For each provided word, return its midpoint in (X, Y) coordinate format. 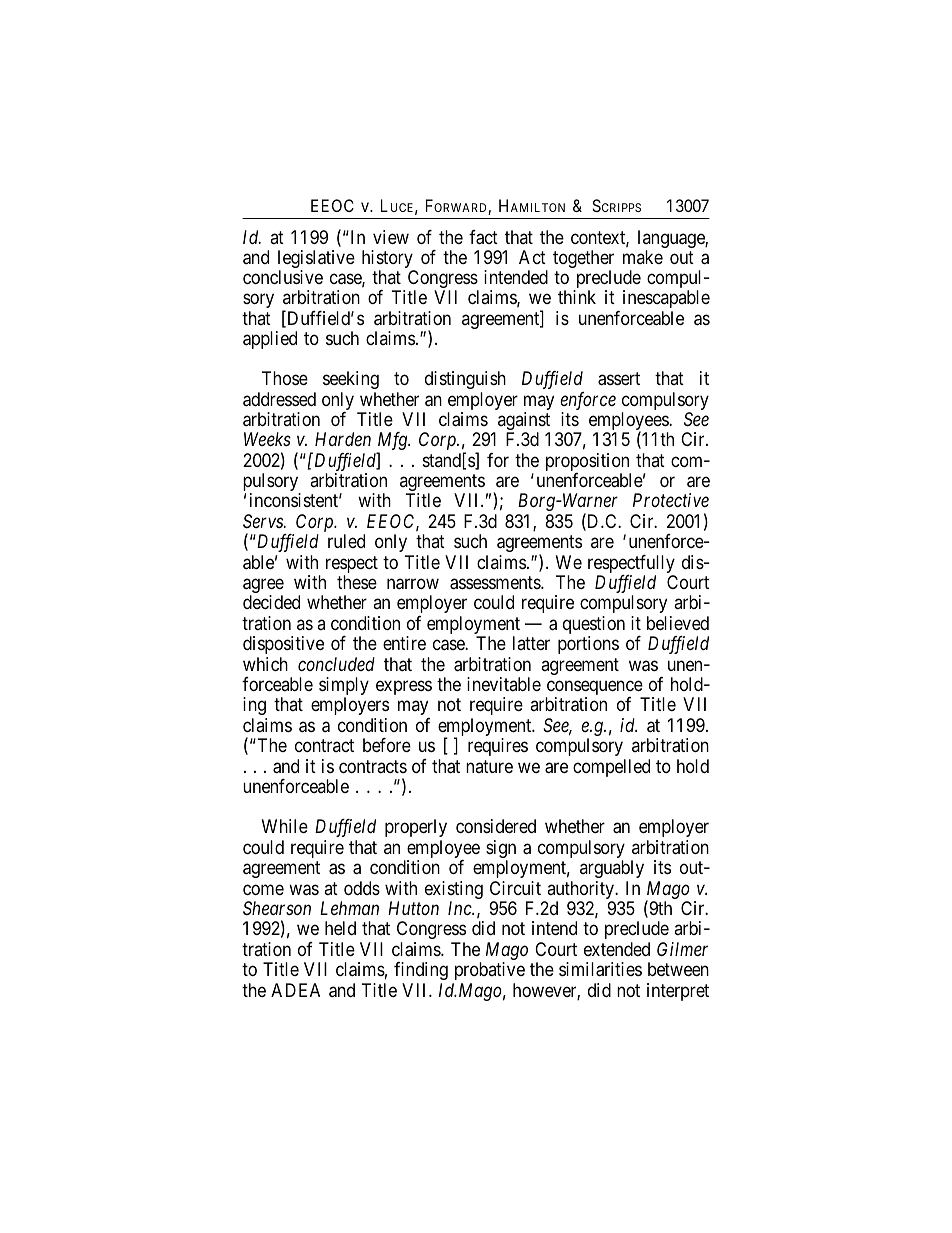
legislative (316, 260)
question (594, 626)
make (643, 257)
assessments (496, 583)
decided (271, 602)
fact (483, 237)
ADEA (295, 990)
